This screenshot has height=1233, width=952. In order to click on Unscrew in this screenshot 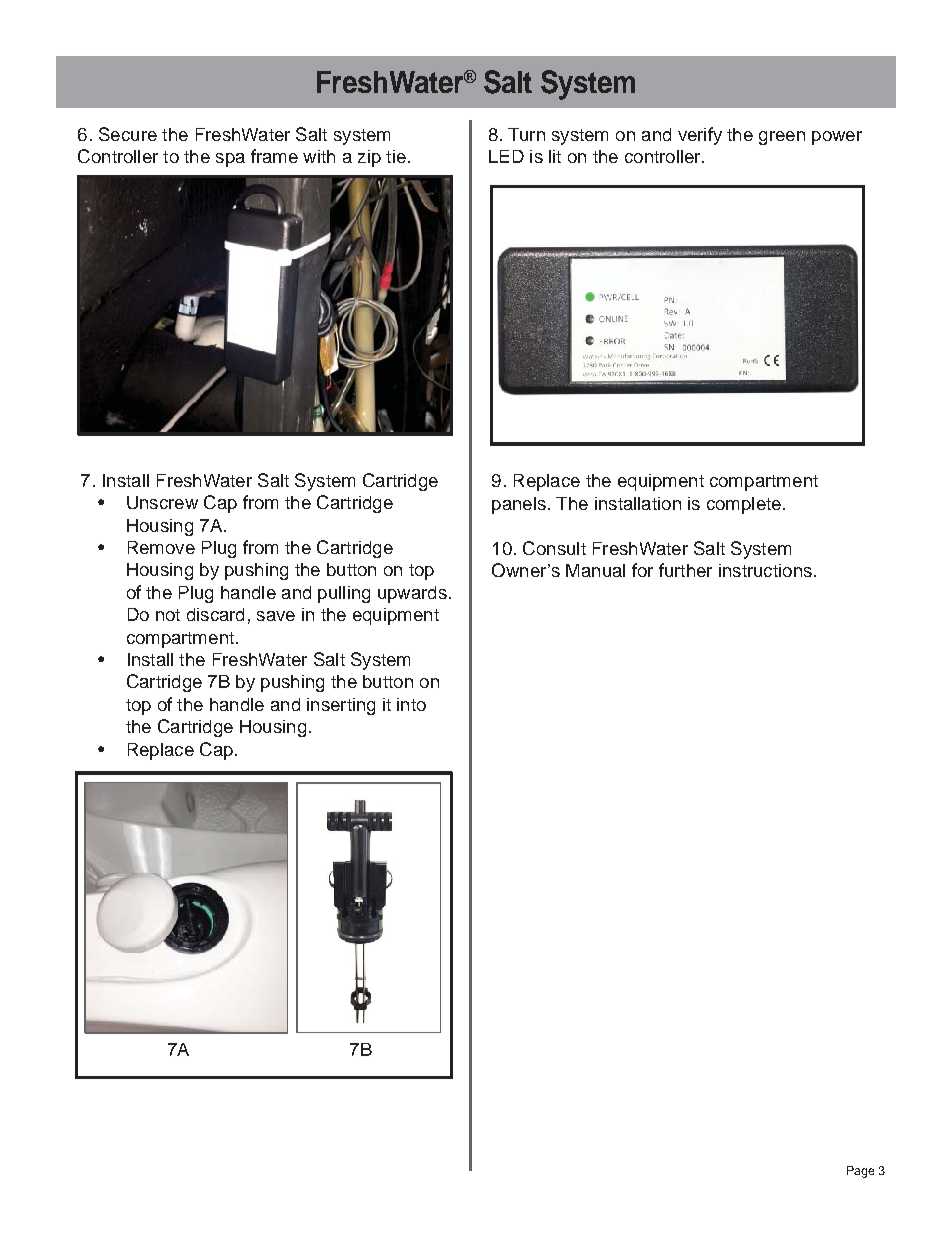, I will do `click(162, 502)`.
